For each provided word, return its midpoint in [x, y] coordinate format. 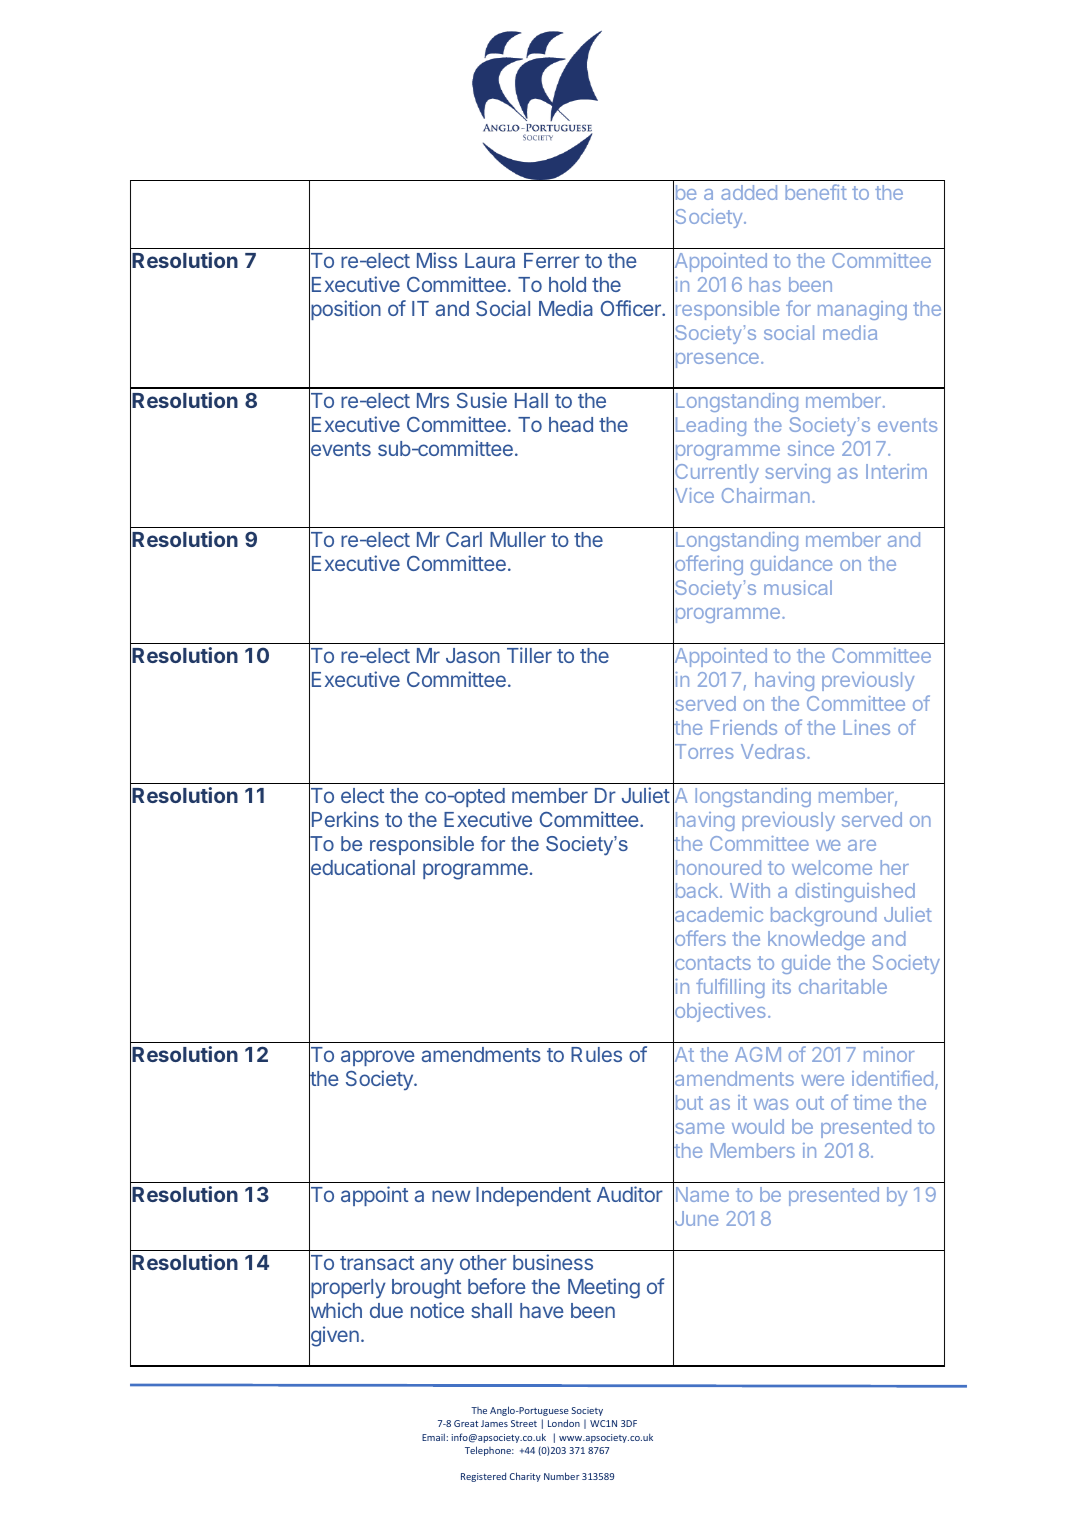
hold [567, 284]
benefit [816, 192]
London [564, 1423]
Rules [596, 1054]
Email [434, 1437]
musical [798, 587]
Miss [437, 260]
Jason [473, 655]
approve [378, 1058]
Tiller [529, 655]
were [822, 1080]
